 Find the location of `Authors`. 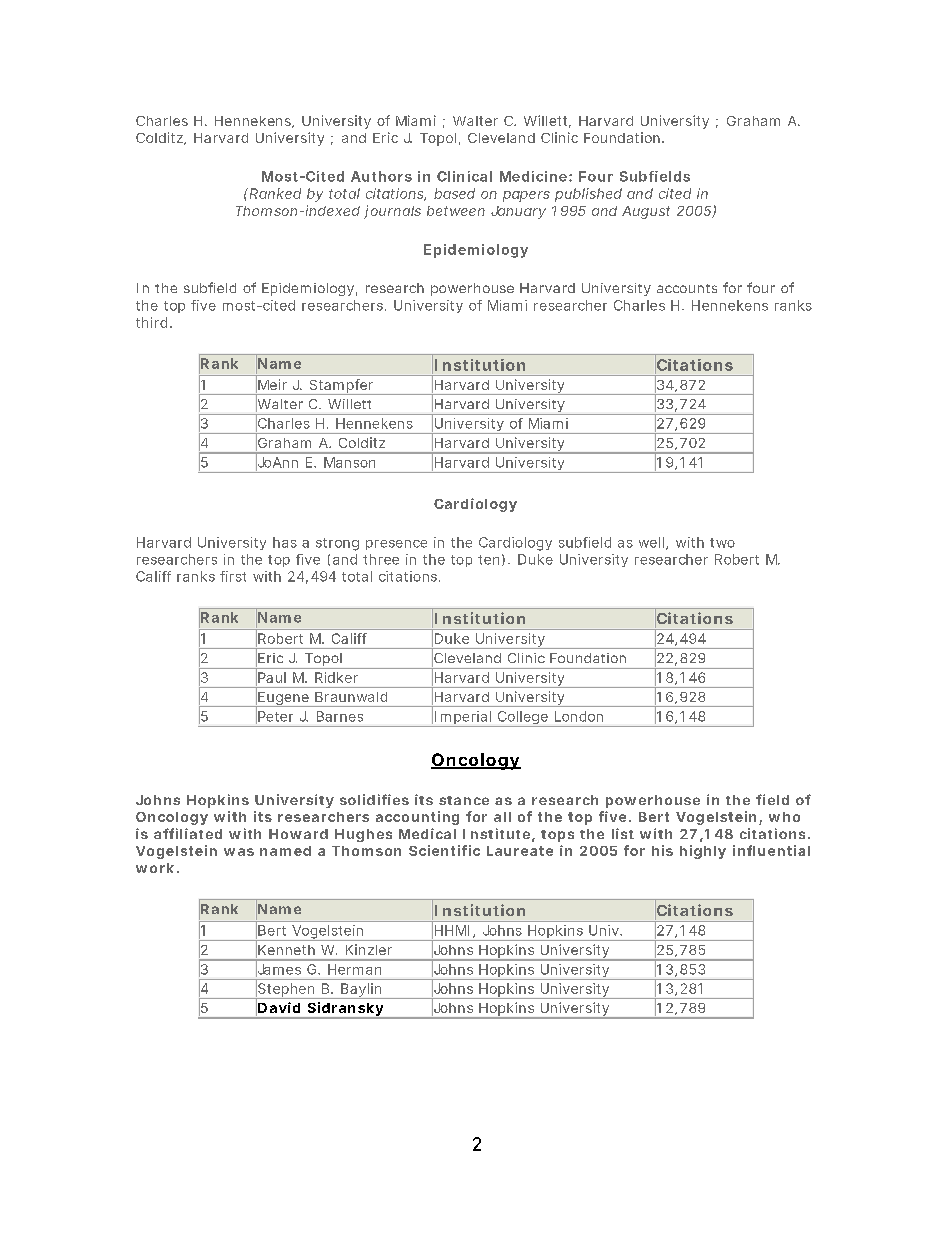

Authors is located at coordinates (381, 176).
